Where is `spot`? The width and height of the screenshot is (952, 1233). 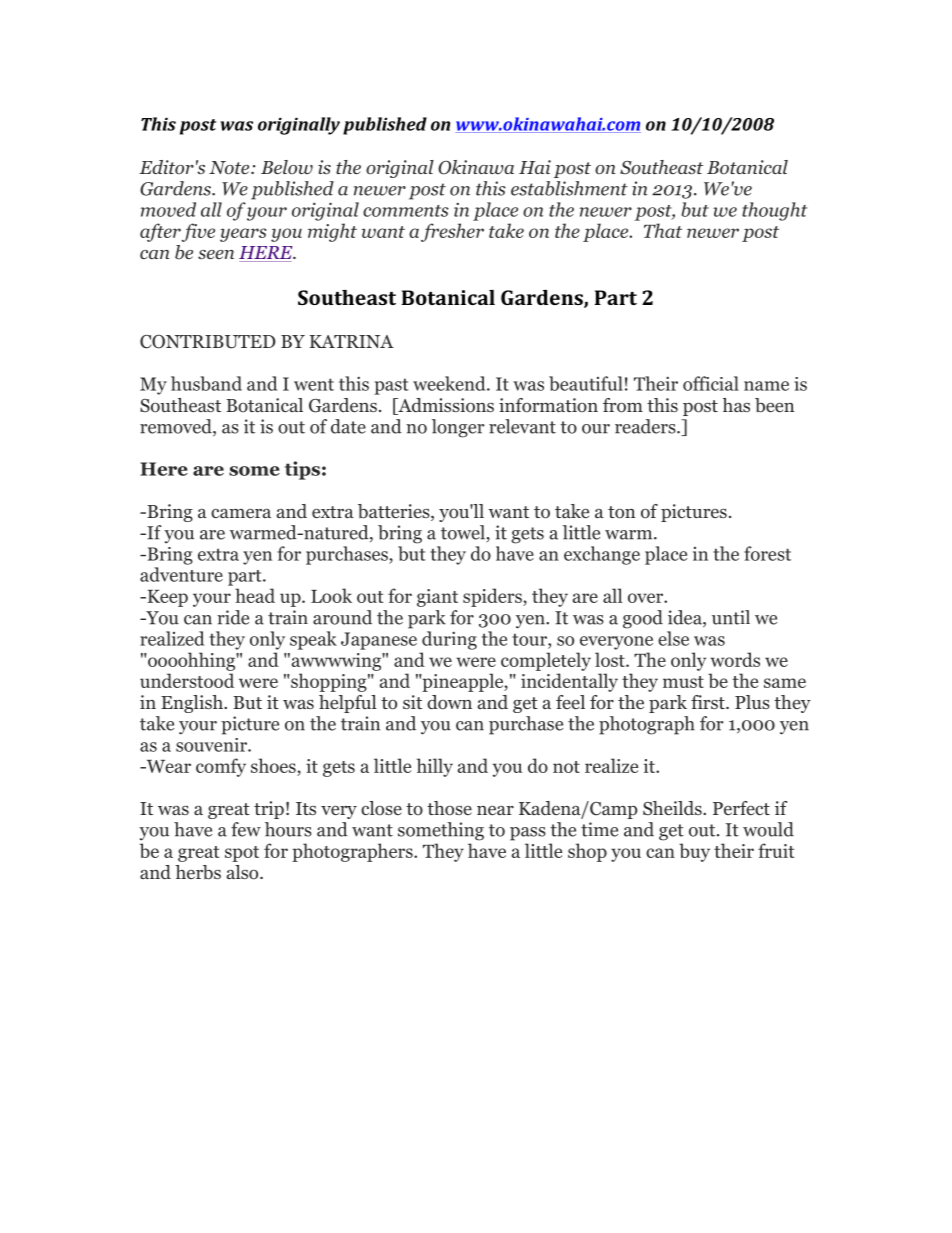
spot is located at coordinates (242, 854).
